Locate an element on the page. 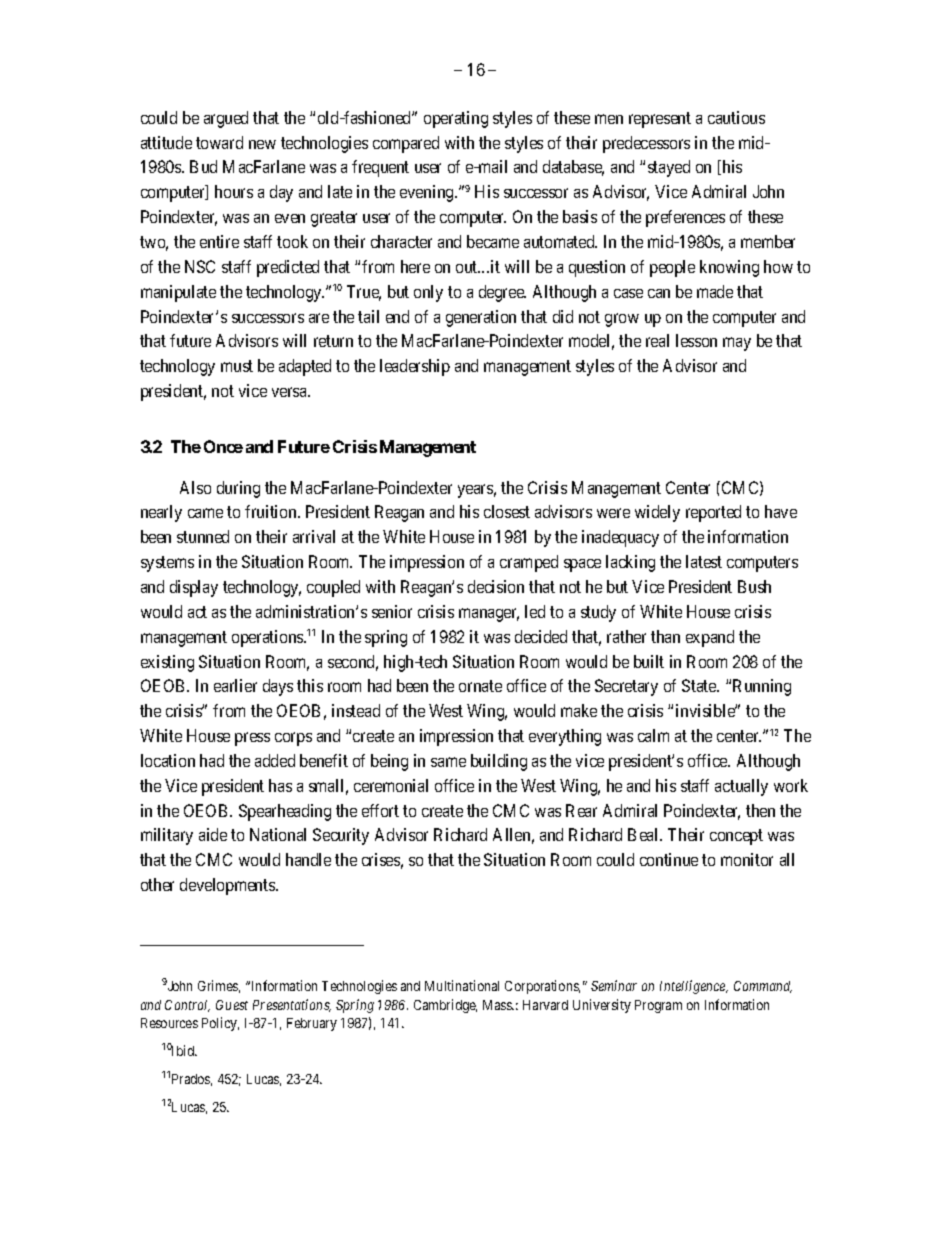  cautious is located at coordinates (736, 117).
